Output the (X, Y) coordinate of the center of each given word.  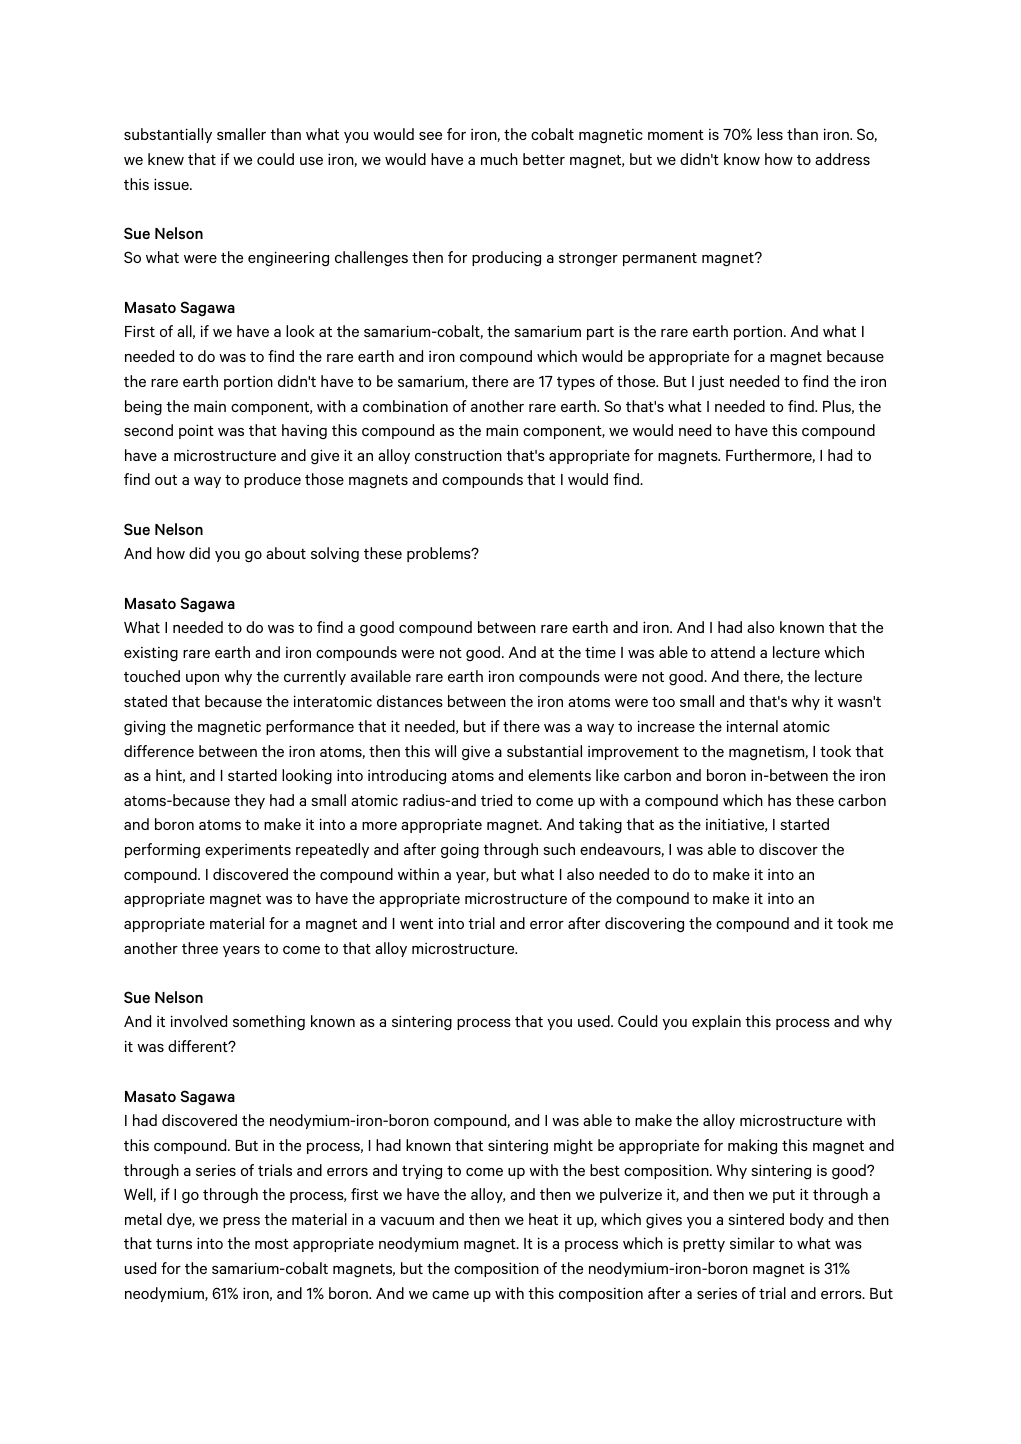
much (499, 159)
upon (202, 679)
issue (172, 184)
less (770, 134)
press (241, 1222)
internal (752, 726)
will (445, 751)
